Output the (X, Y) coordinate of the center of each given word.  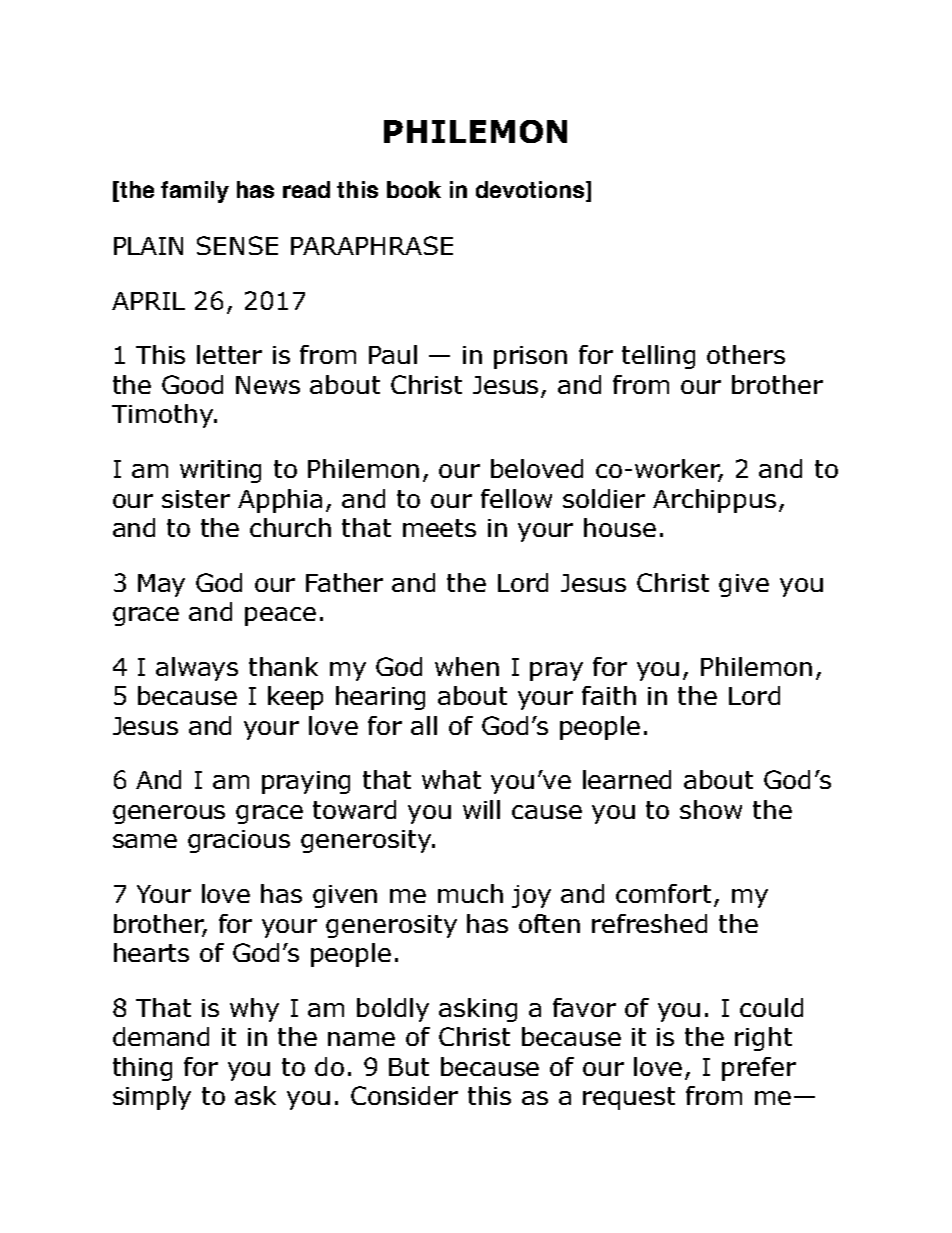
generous (169, 814)
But (409, 1067)
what (451, 779)
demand (161, 1036)
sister (196, 499)
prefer (759, 1069)
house (620, 527)
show (711, 809)
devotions (531, 191)
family (195, 192)
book (414, 189)
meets (439, 528)
